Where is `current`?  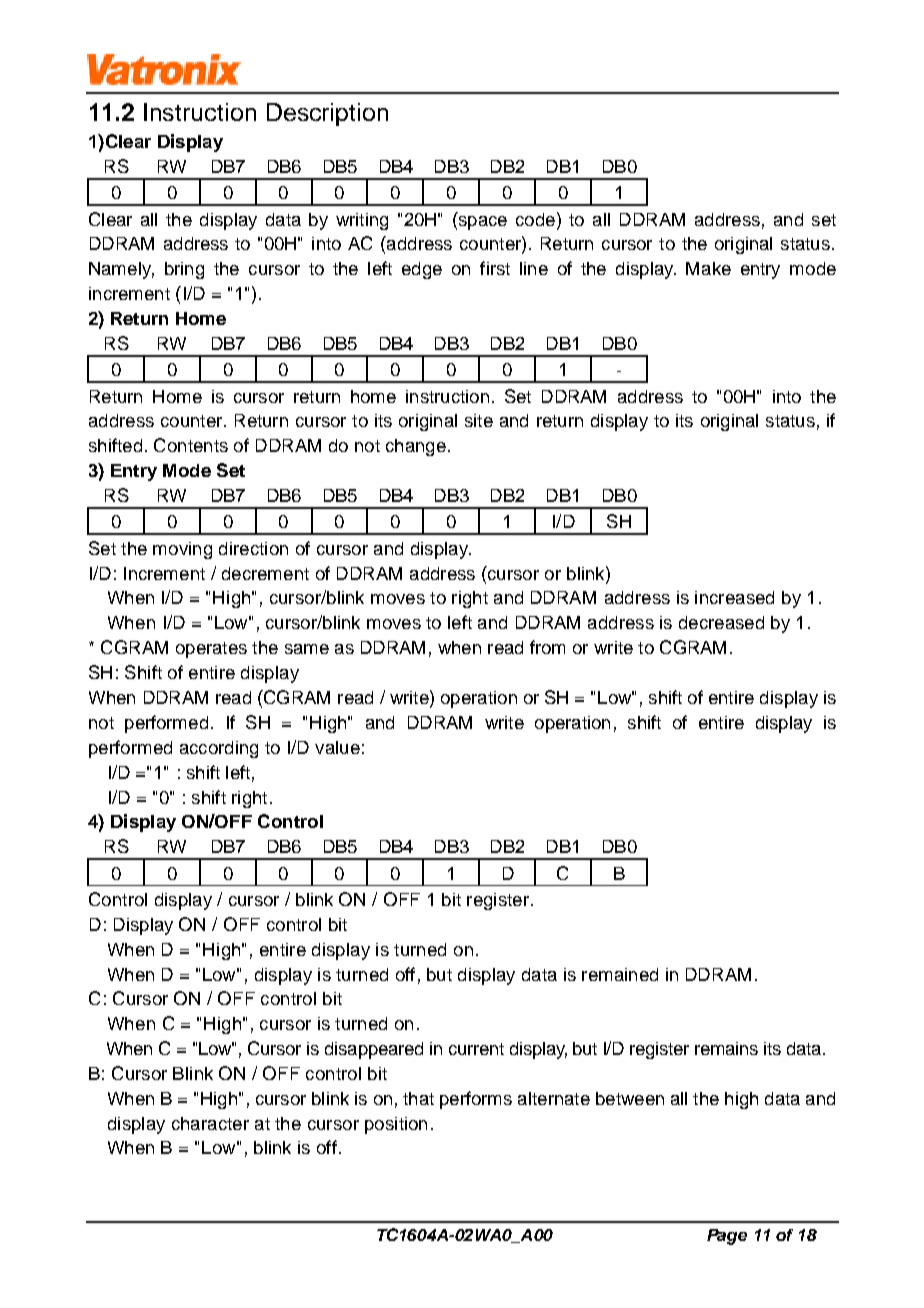
current is located at coordinates (476, 1049).
